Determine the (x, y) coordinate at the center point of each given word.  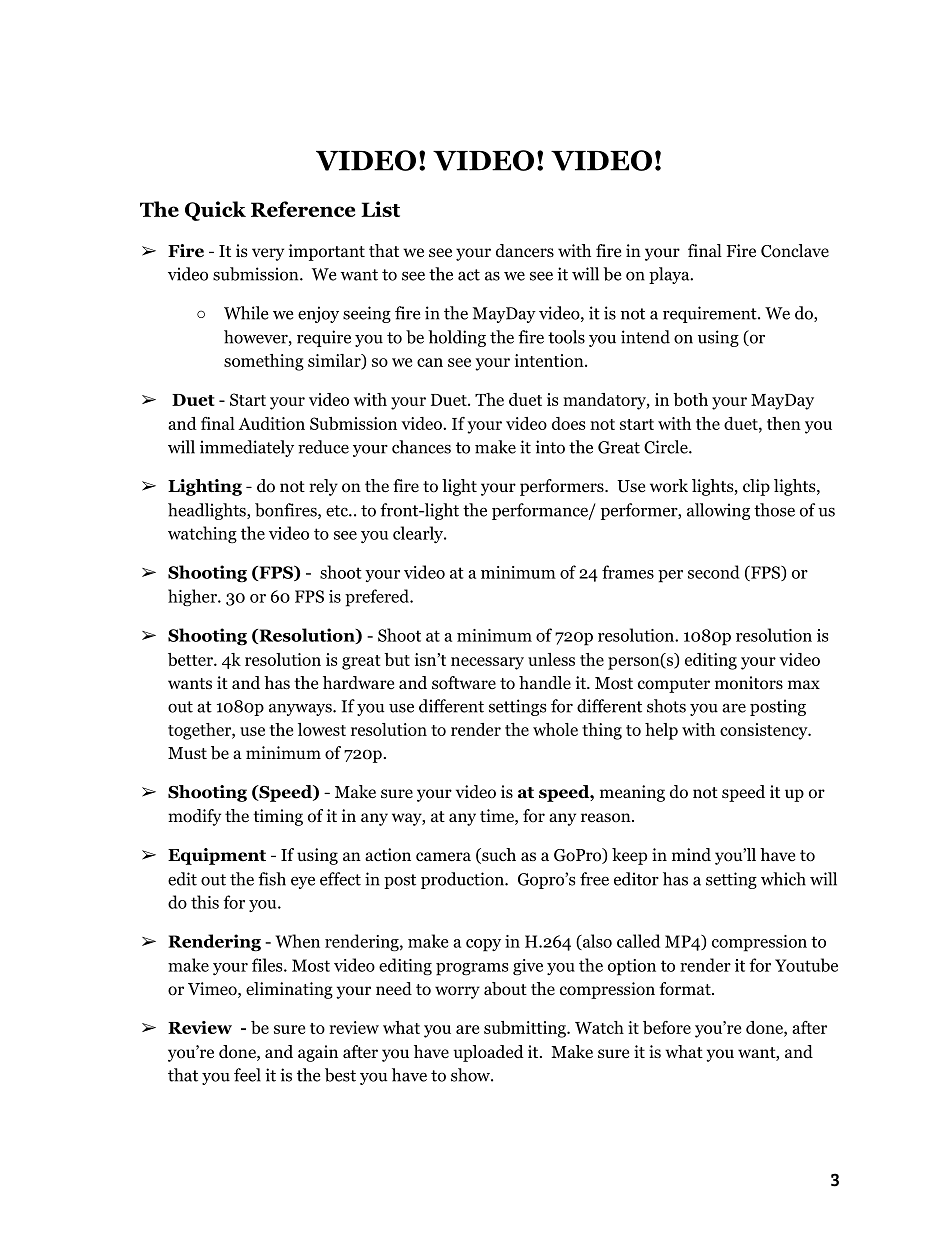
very (268, 254)
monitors (749, 683)
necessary (487, 663)
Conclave (795, 251)
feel (247, 1075)
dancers (525, 251)
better (191, 659)
